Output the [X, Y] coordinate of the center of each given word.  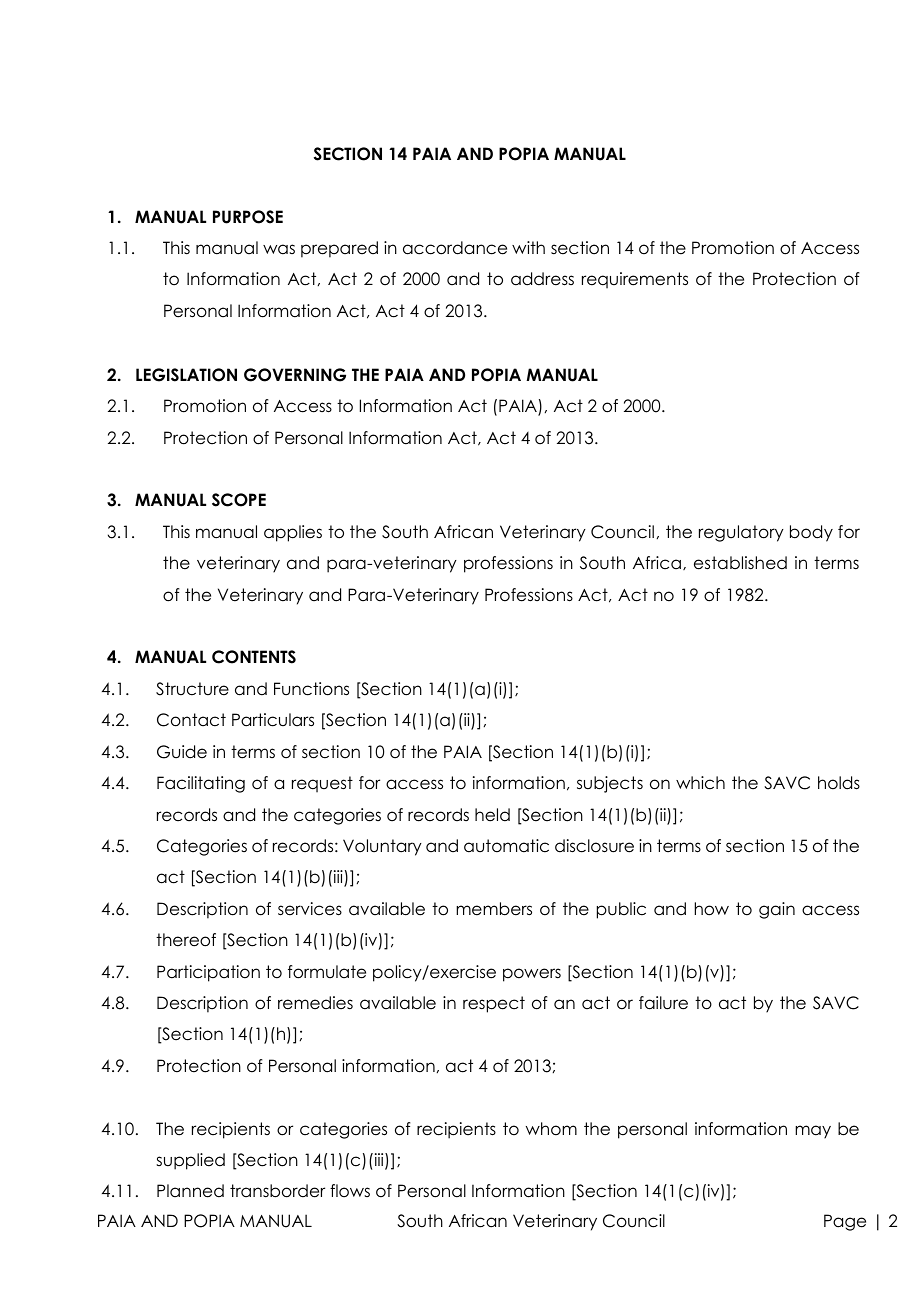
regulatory [741, 533]
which [700, 783]
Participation [208, 973]
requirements [635, 280]
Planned [190, 1191]
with [528, 247]
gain [777, 910]
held [492, 815]
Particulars [273, 720]
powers [532, 975]
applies [293, 533]
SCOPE [239, 500]
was [279, 249]
